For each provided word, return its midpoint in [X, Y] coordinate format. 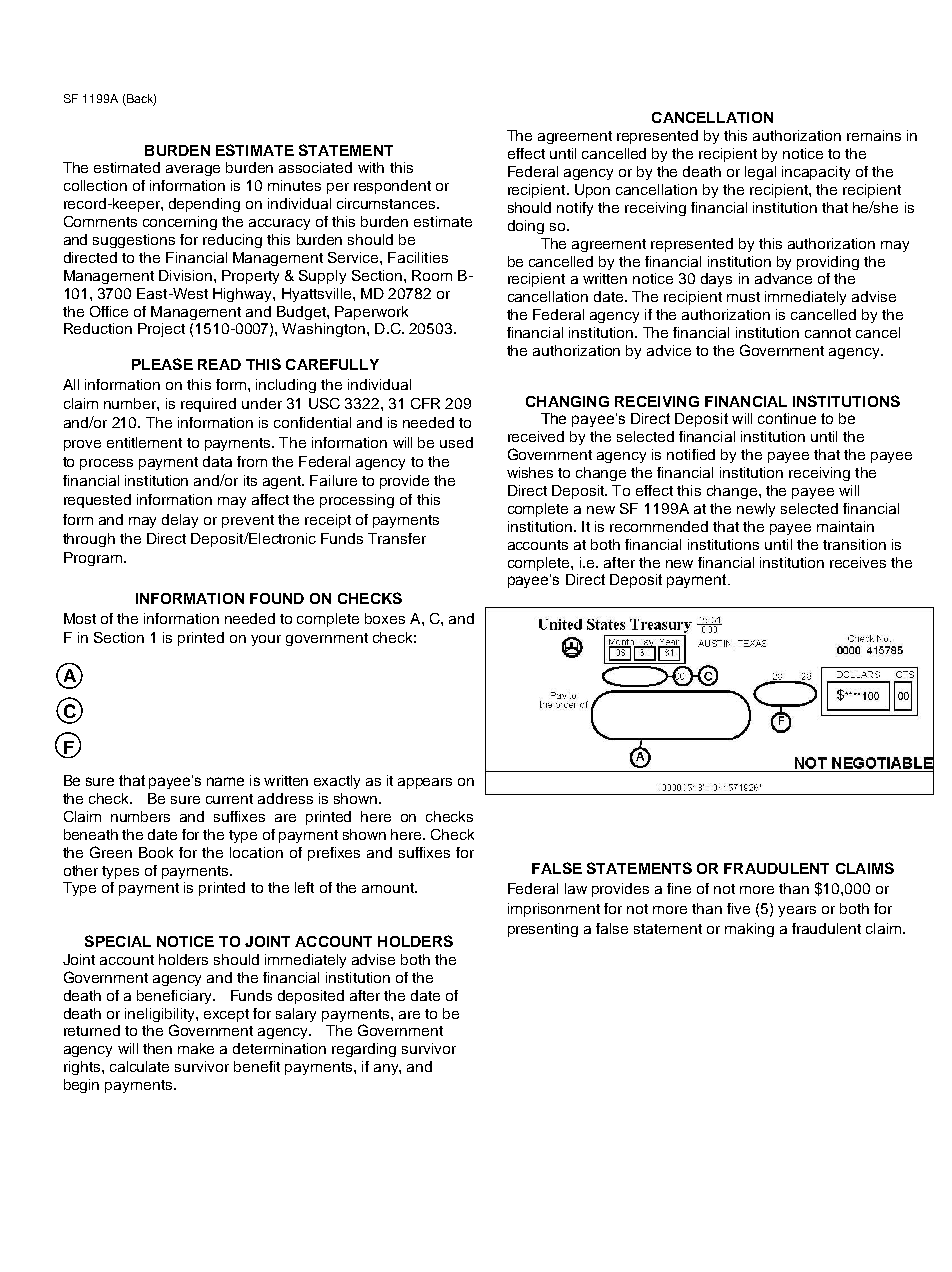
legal [760, 173]
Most [80, 618]
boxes [385, 618]
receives [858, 562]
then [157, 1048]
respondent [392, 187]
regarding [364, 1050]
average [193, 170]
